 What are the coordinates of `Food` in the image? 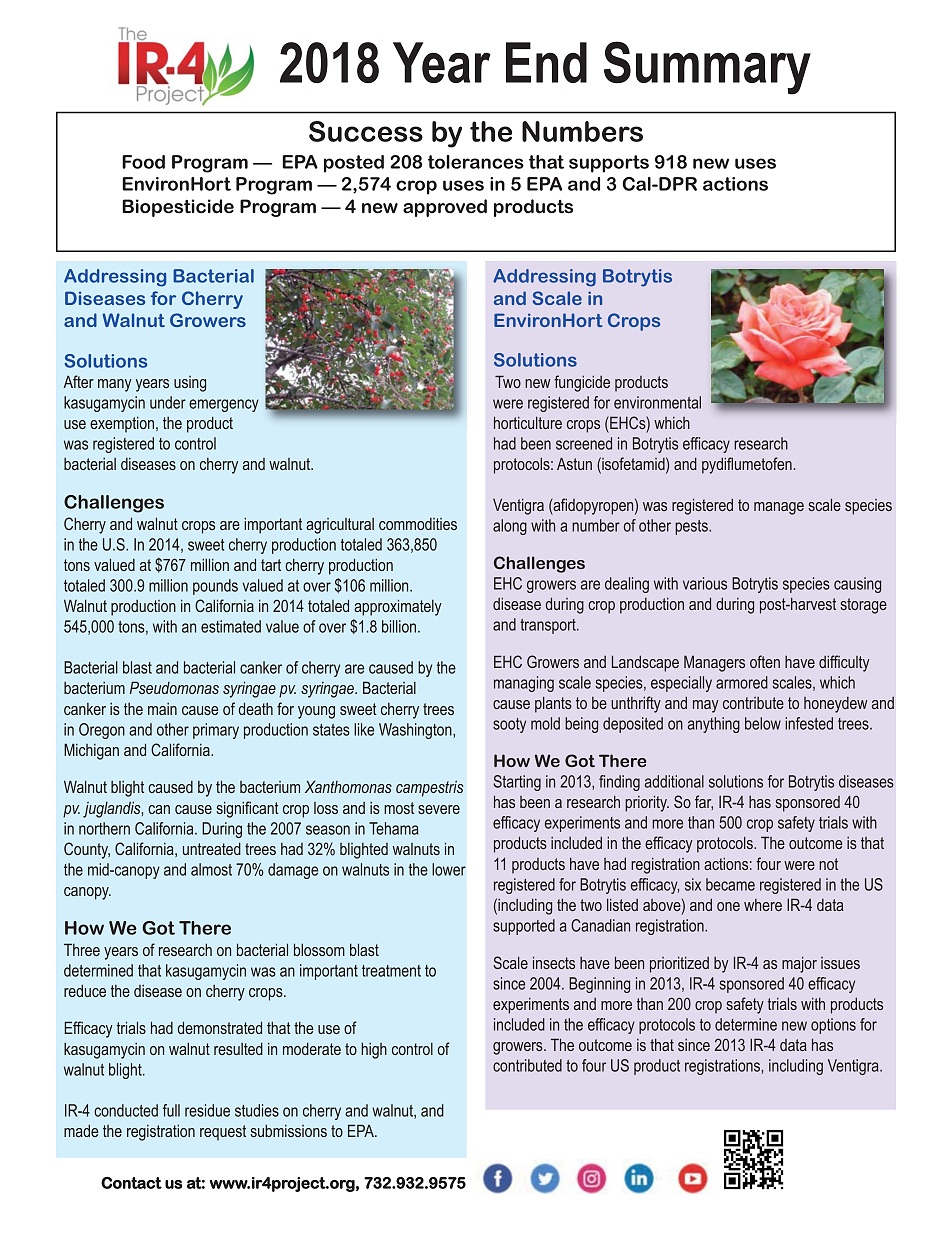 It's located at (143, 162).
